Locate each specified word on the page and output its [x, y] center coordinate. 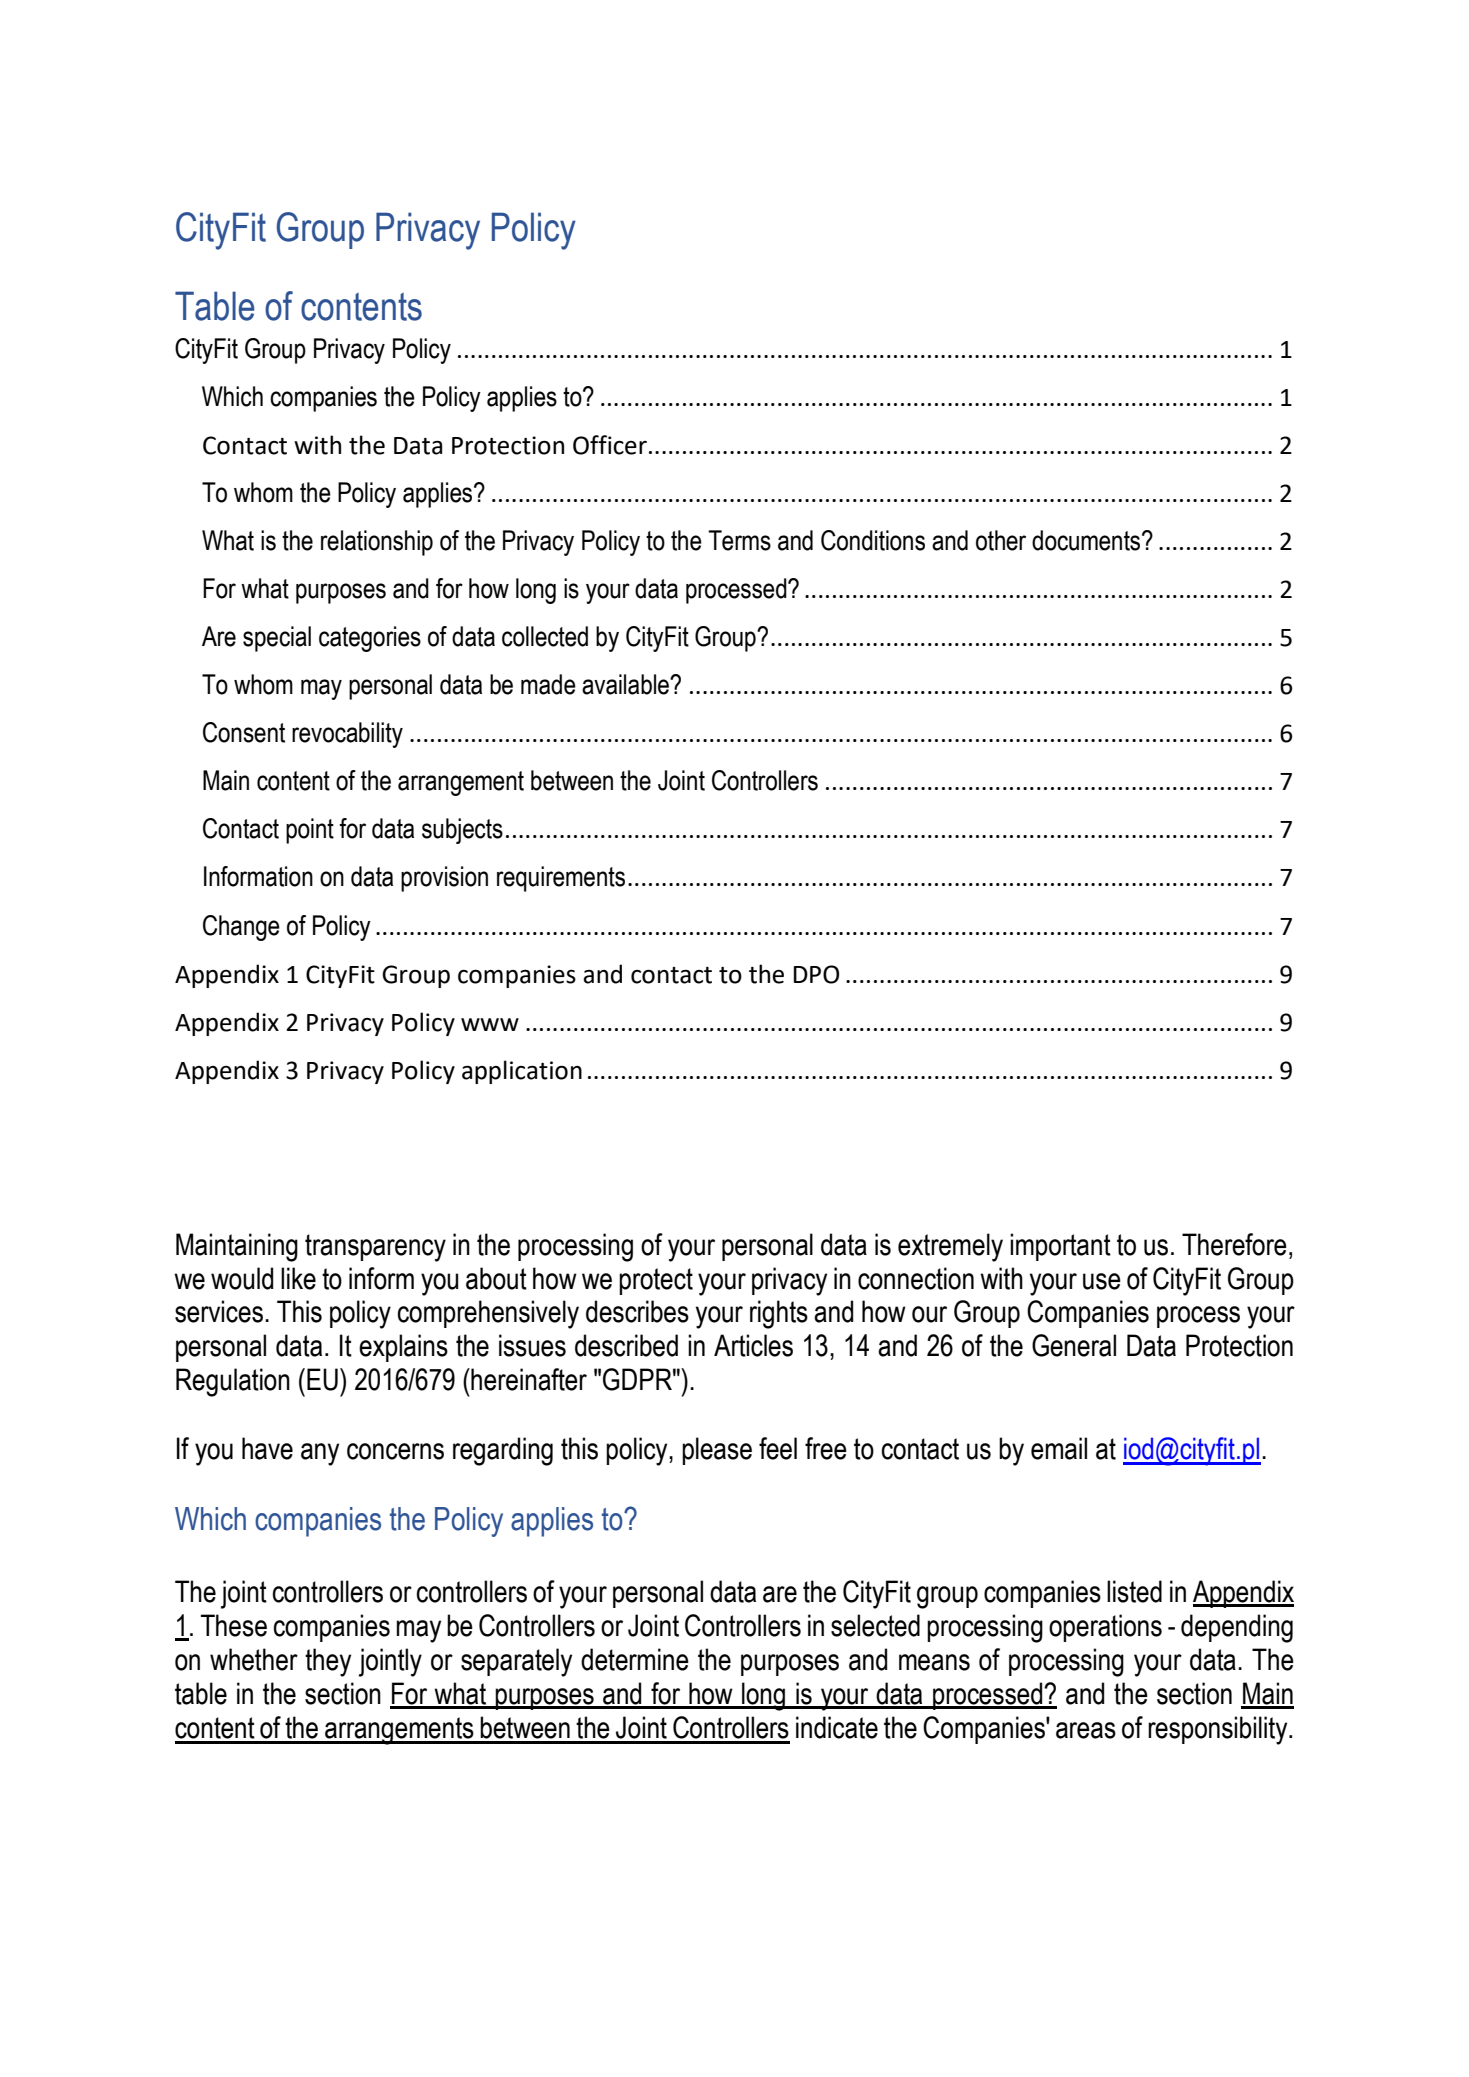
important [1060, 1247]
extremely [950, 1247]
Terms [739, 540]
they [328, 1662]
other [1001, 540]
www [490, 1024]
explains [403, 1348]
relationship [377, 543]
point [310, 831]
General [1074, 1345]
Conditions [873, 540]
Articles [753, 1345]
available [626, 684]
